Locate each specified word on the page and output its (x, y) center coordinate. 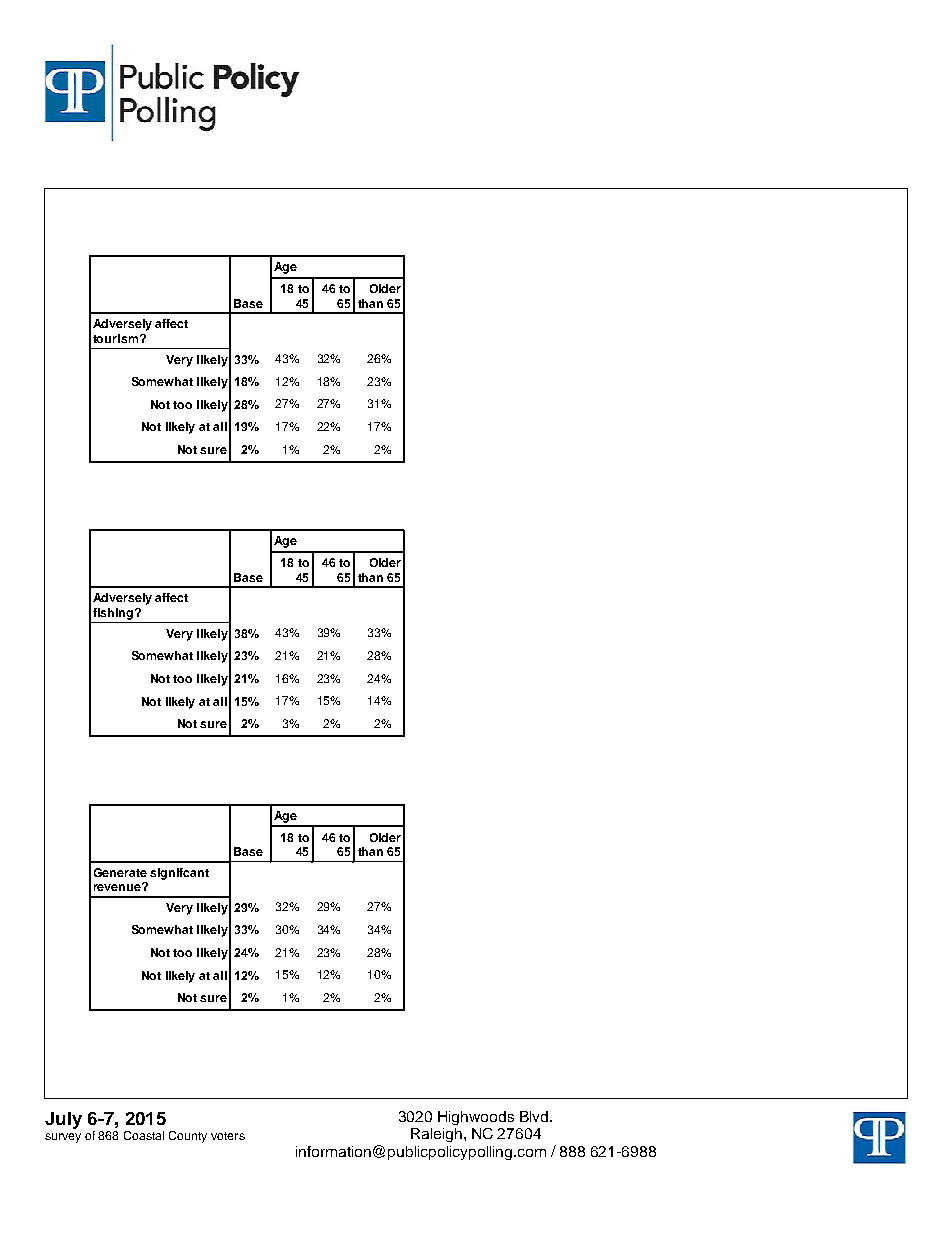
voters (228, 1136)
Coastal (144, 1135)
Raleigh (436, 1135)
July (63, 1120)
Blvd (535, 1116)
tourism (115, 338)
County (188, 1137)
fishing (114, 614)
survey (63, 1138)
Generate (120, 872)
